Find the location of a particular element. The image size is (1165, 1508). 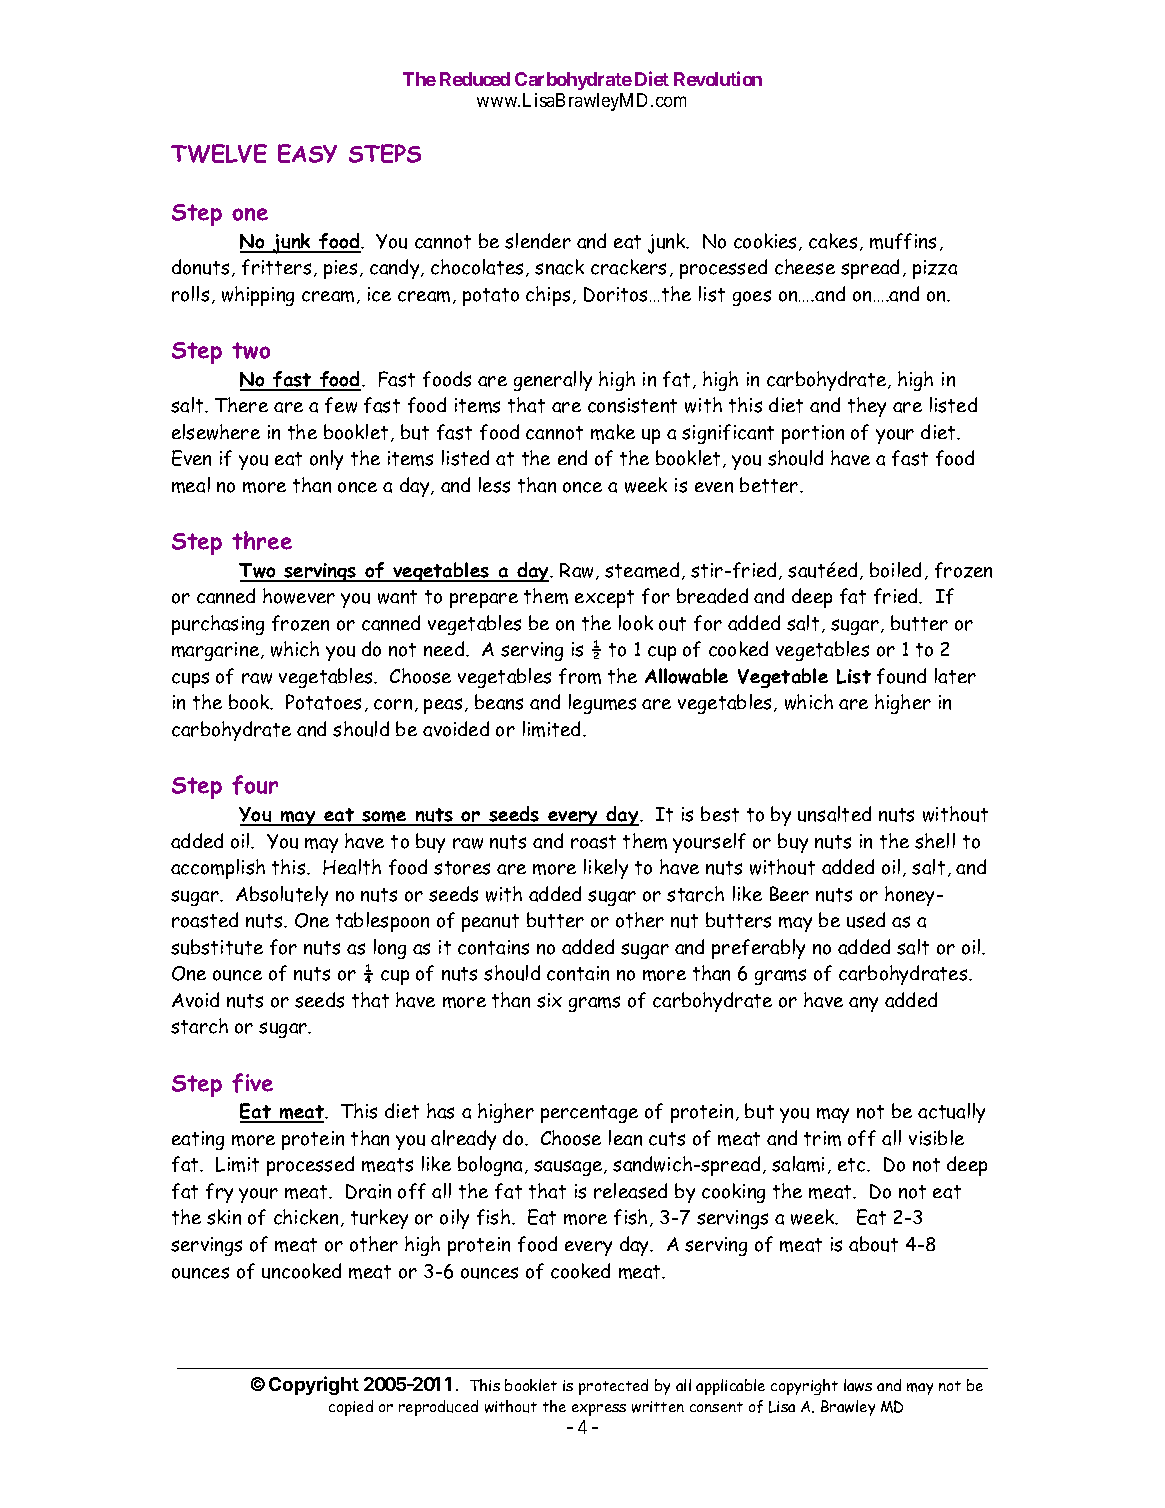

Reduced is located at coordinates (475, 79).
